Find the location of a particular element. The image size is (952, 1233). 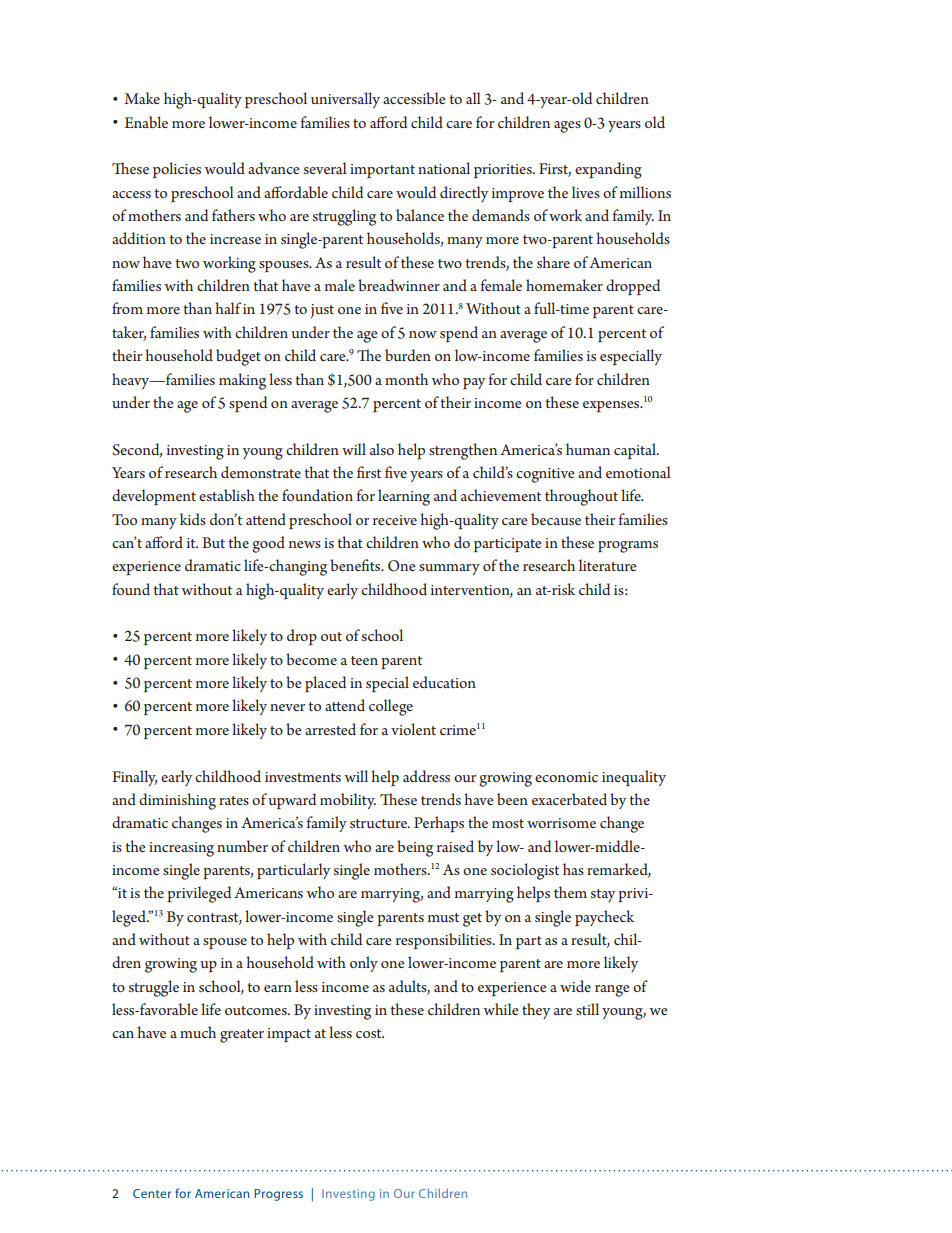

struggle is located at coordinates (154, 988).
